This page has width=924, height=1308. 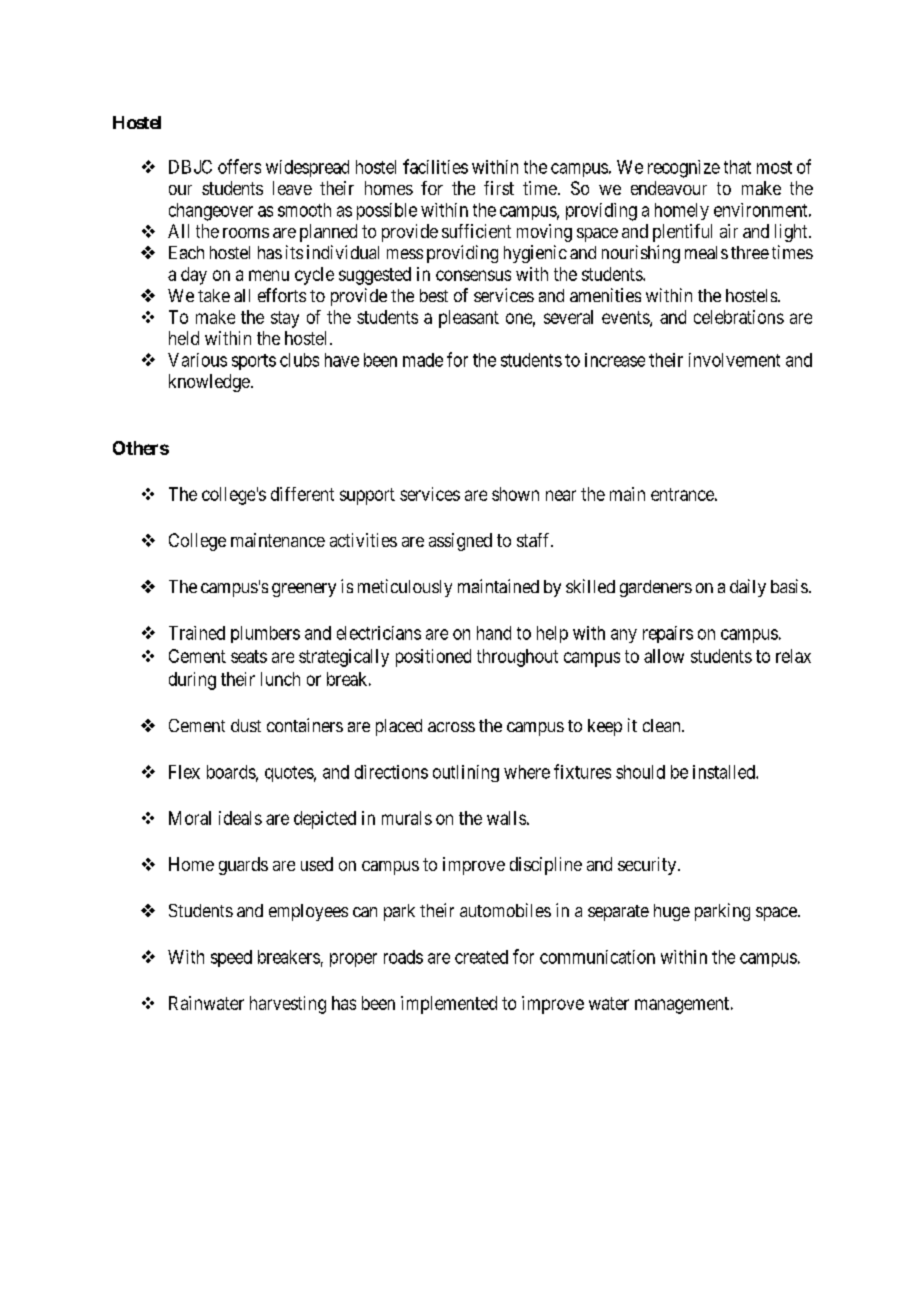 I want to click on speed, so click(x=231, y=958).
